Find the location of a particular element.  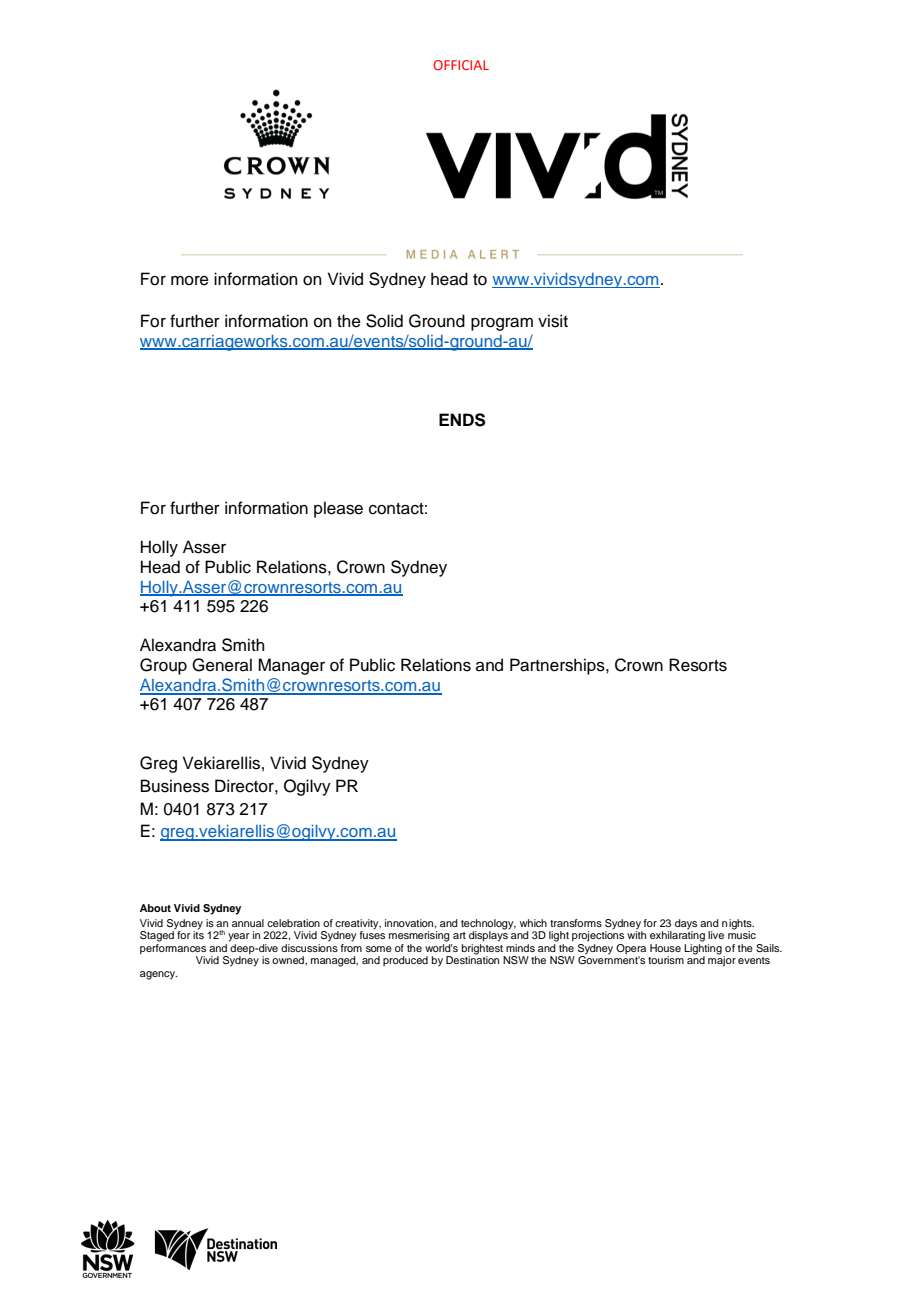

technology is located at coordinates (488, 924).
